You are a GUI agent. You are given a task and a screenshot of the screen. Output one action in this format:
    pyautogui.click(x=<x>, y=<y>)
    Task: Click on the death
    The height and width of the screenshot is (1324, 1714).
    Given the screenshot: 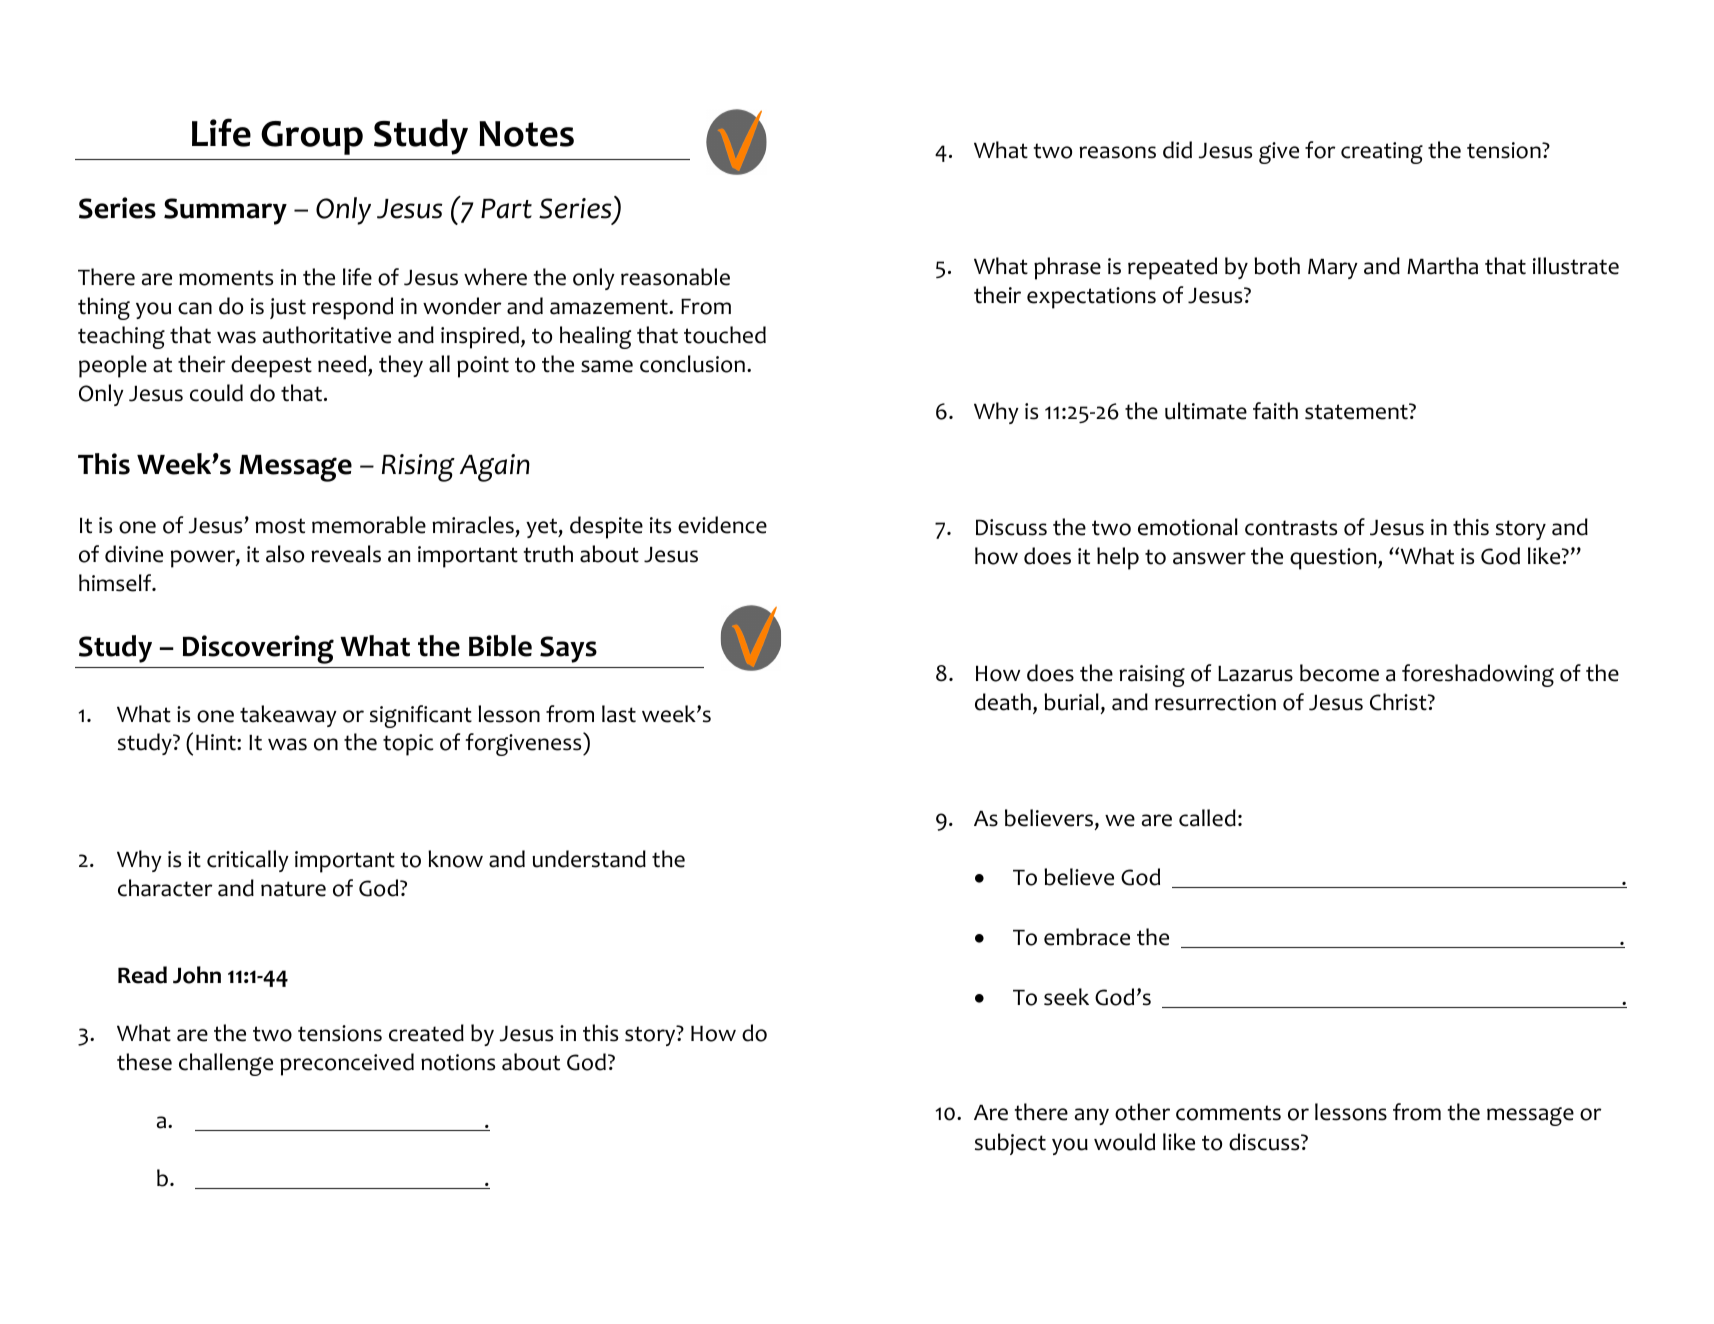 What is the action you would take?
    pyautogui.click(x=1003, y=702)
